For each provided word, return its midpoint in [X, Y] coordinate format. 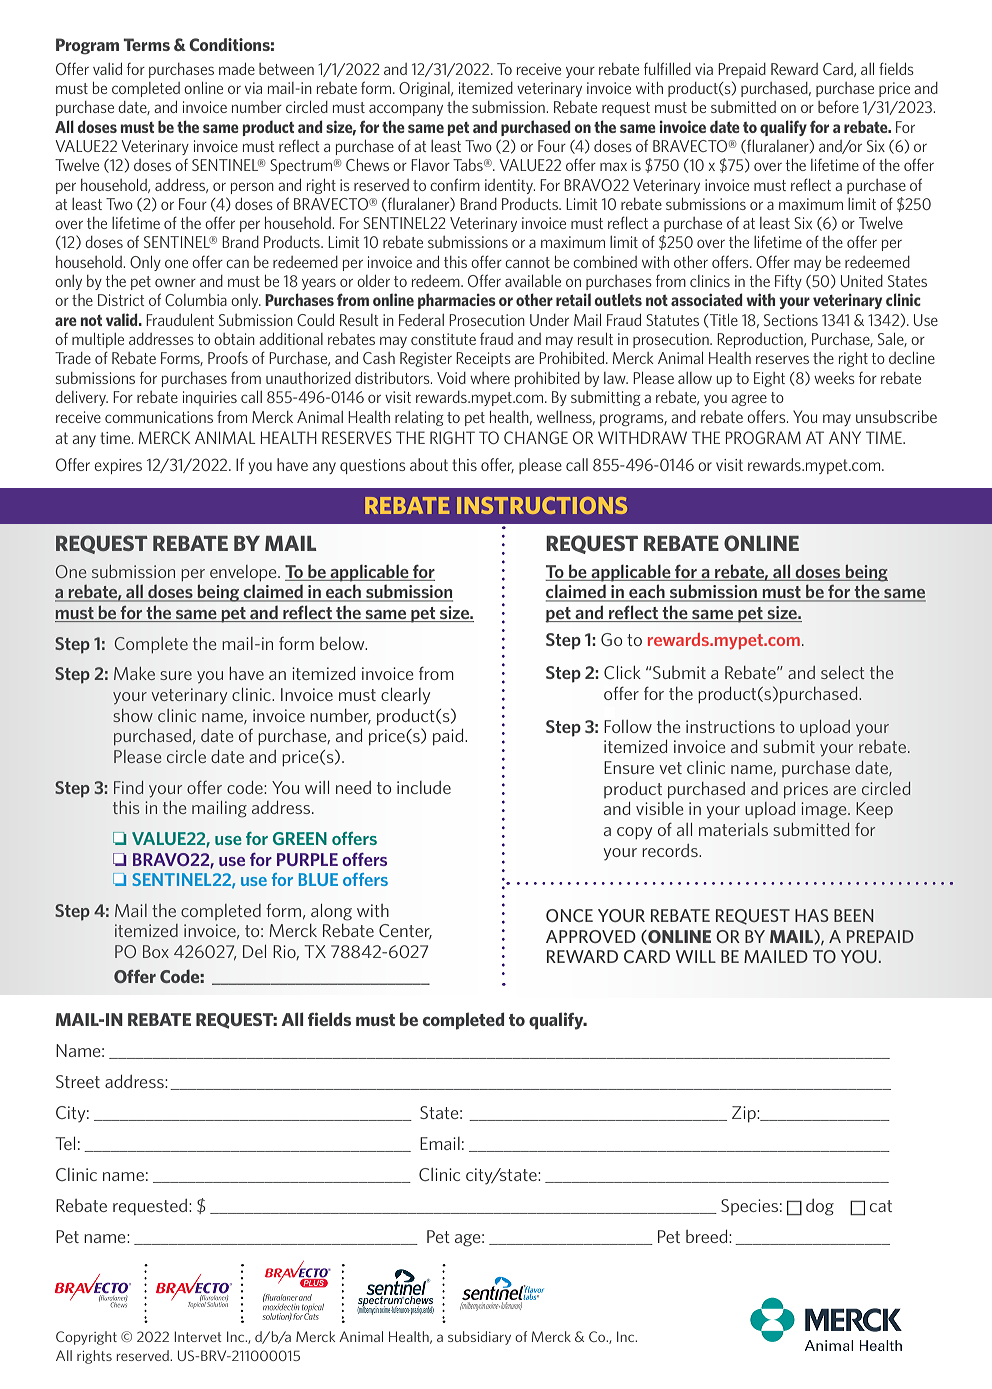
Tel [65, 1143]
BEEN [853, 915]
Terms [146, 44]
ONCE [569, 915]
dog [820, 1207]
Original [425, 89]
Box [156, 951]
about [429, 464]
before [838, 107]
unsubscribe [896, 416]
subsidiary [479, 1338]
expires [118, 466]
